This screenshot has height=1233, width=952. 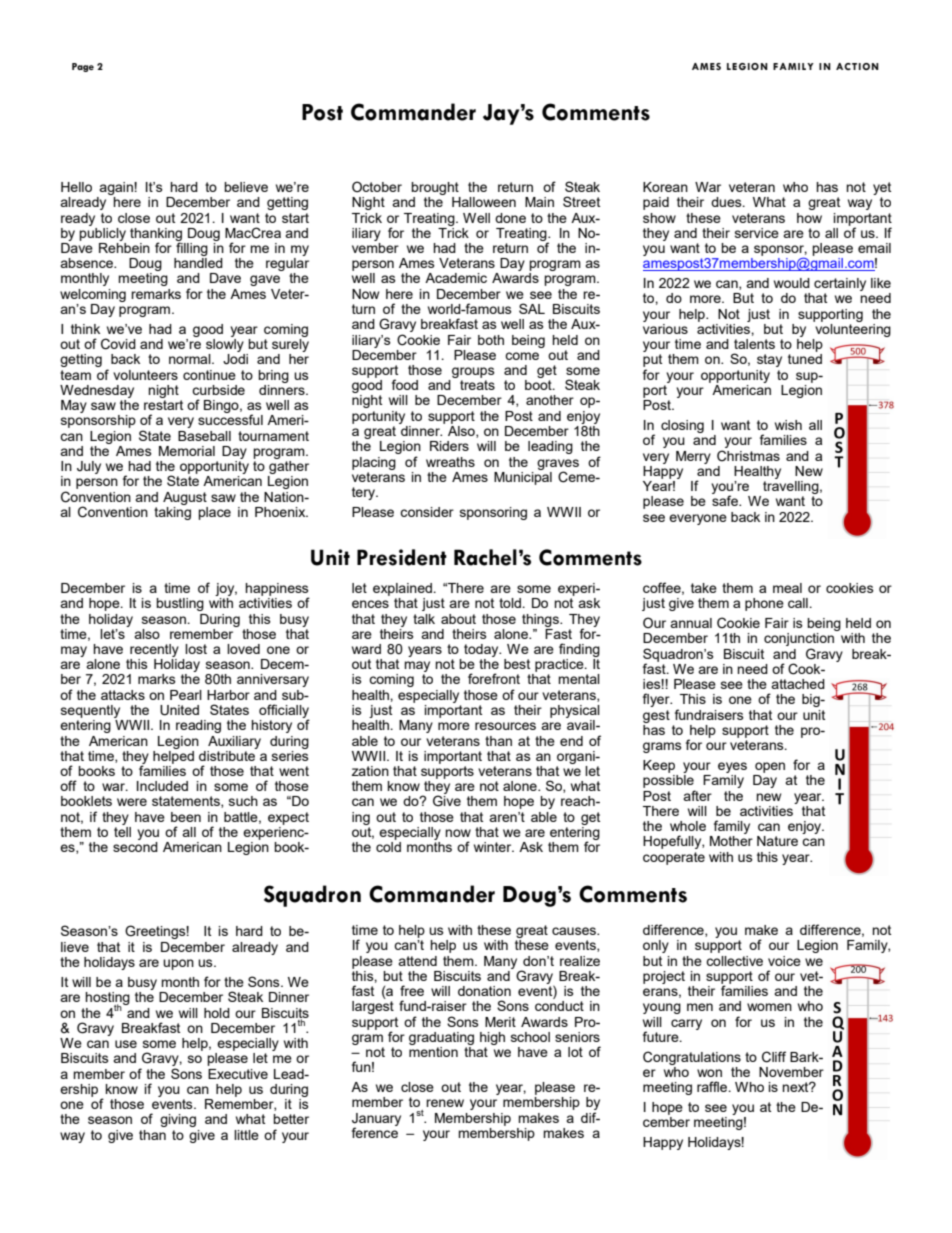 I want to click on winter, so click(x=494, y=847).
